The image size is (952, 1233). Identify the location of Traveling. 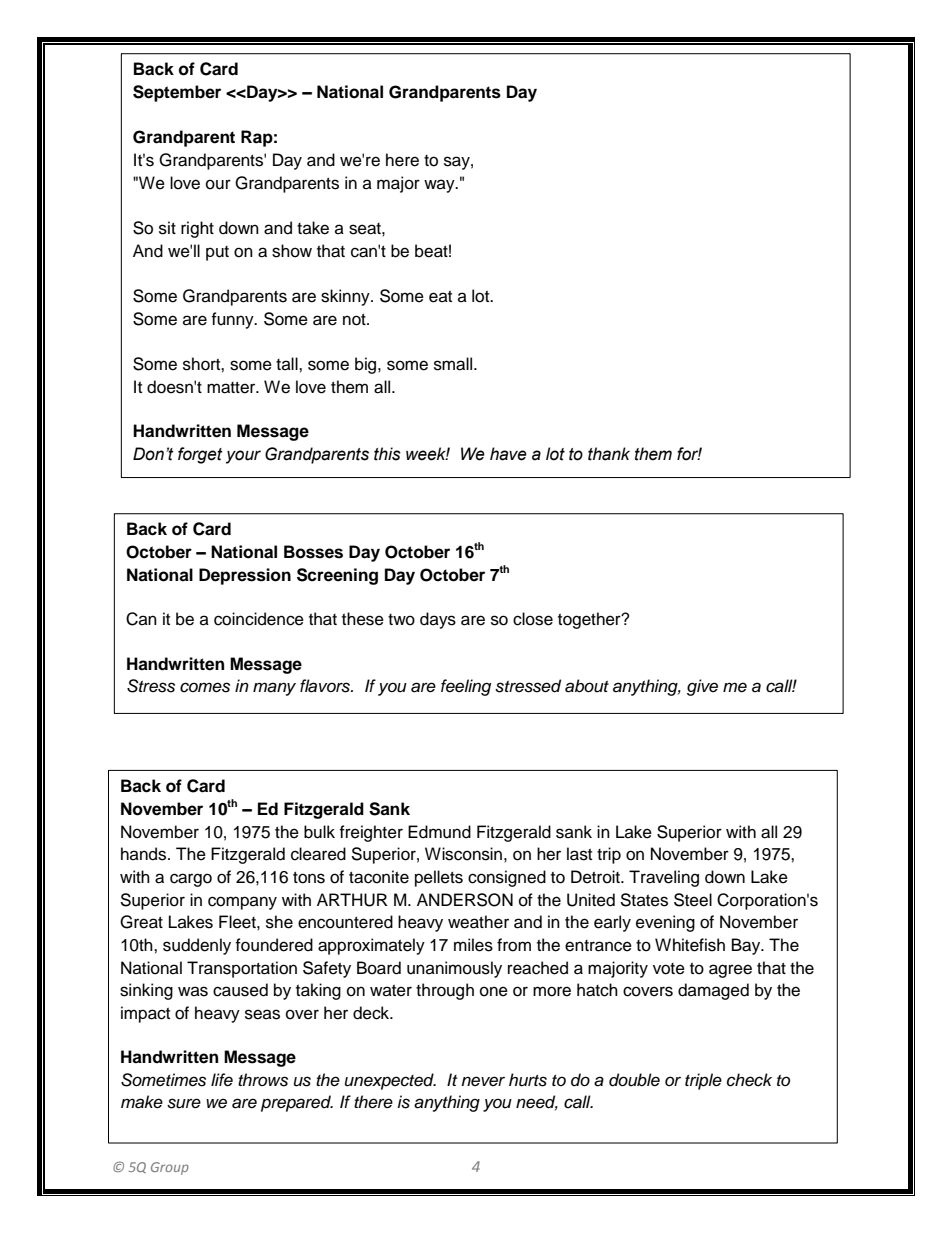
(664, 878).
